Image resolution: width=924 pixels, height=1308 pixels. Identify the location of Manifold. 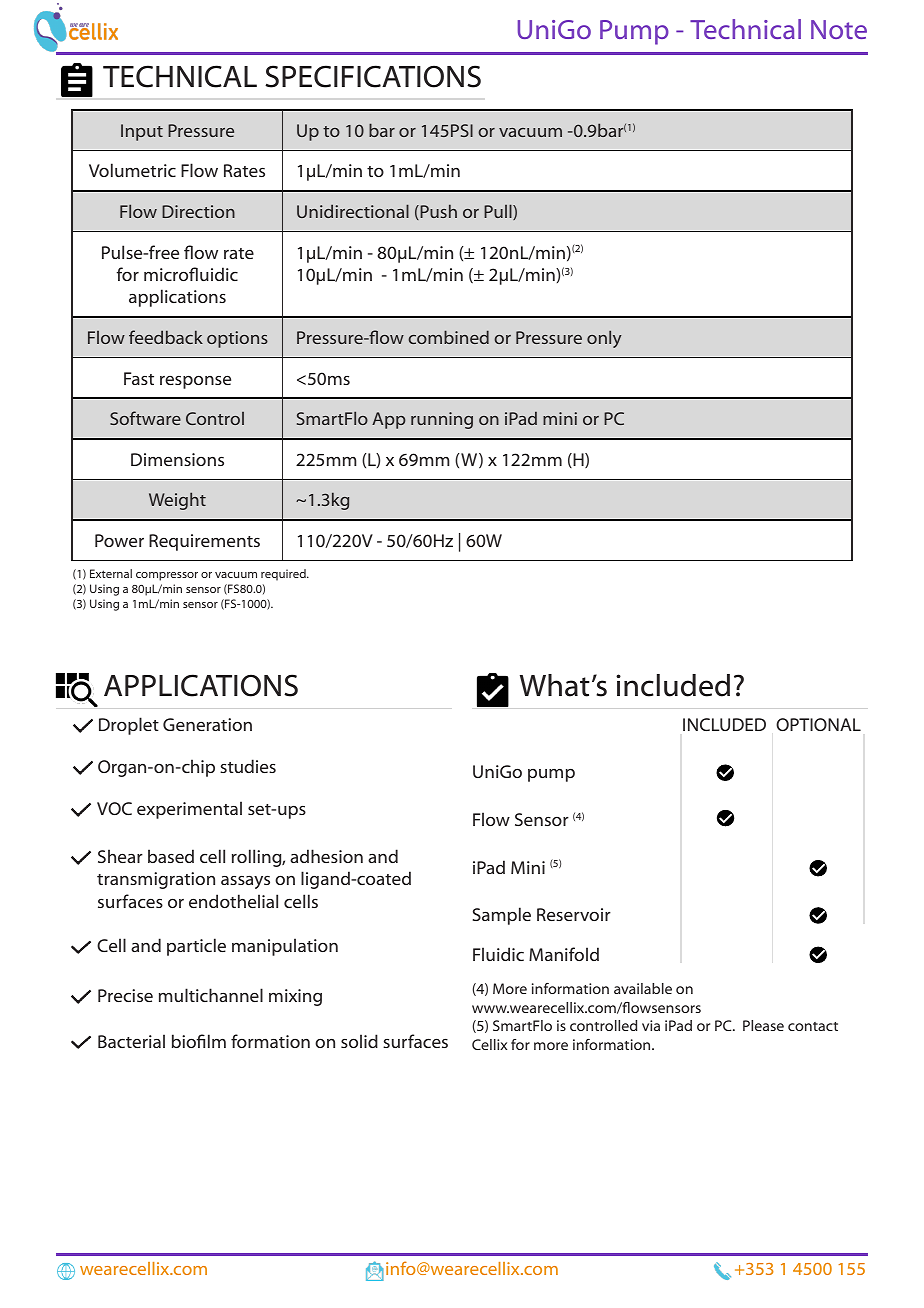
(564, 954).
